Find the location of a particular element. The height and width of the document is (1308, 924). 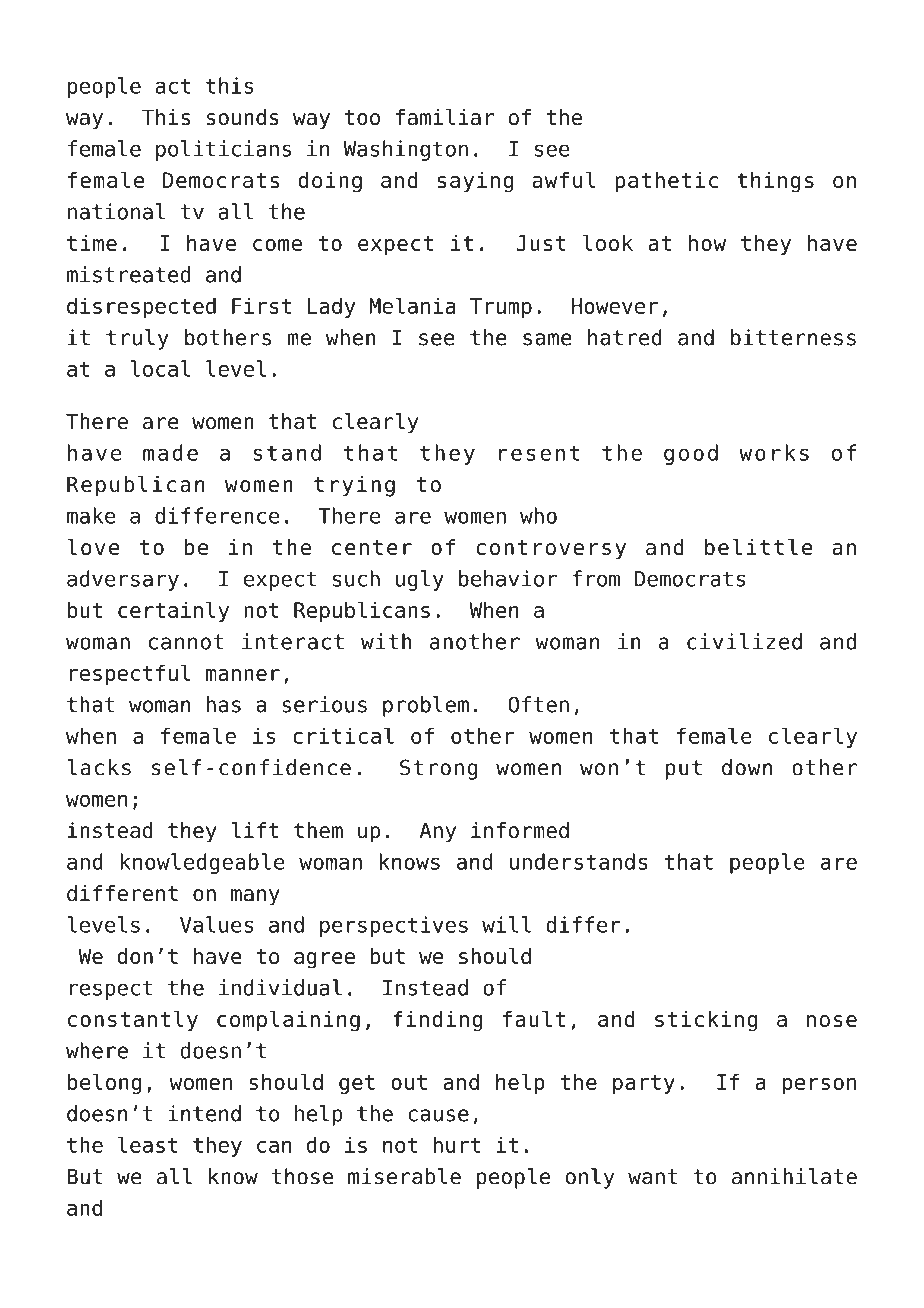

Values is located at coordinates (216, 924).
